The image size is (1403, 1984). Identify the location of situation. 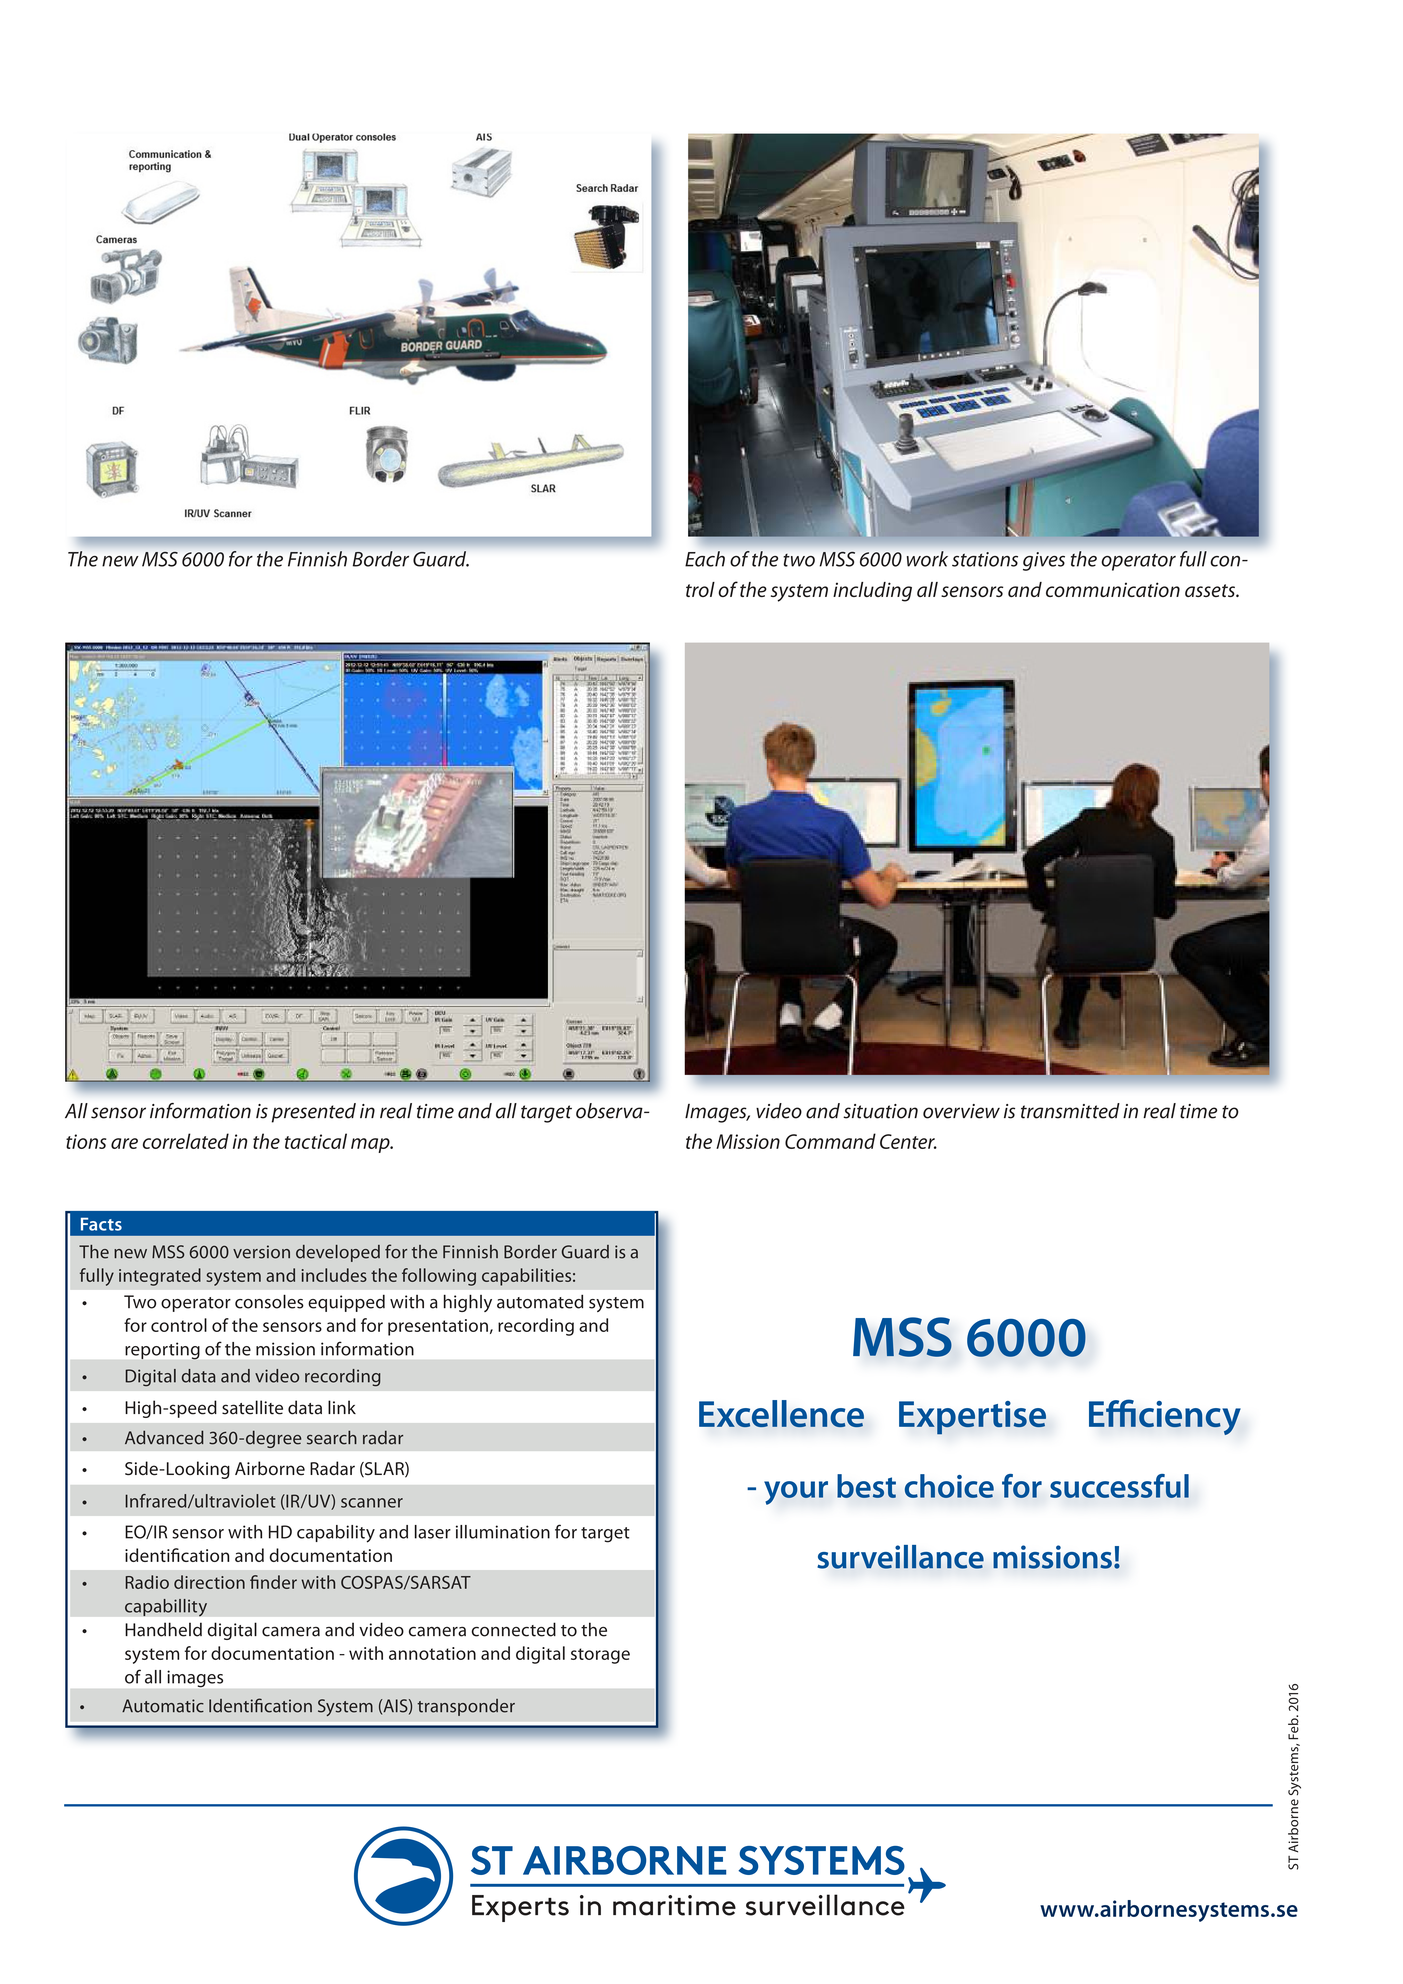
(880, 1111).
